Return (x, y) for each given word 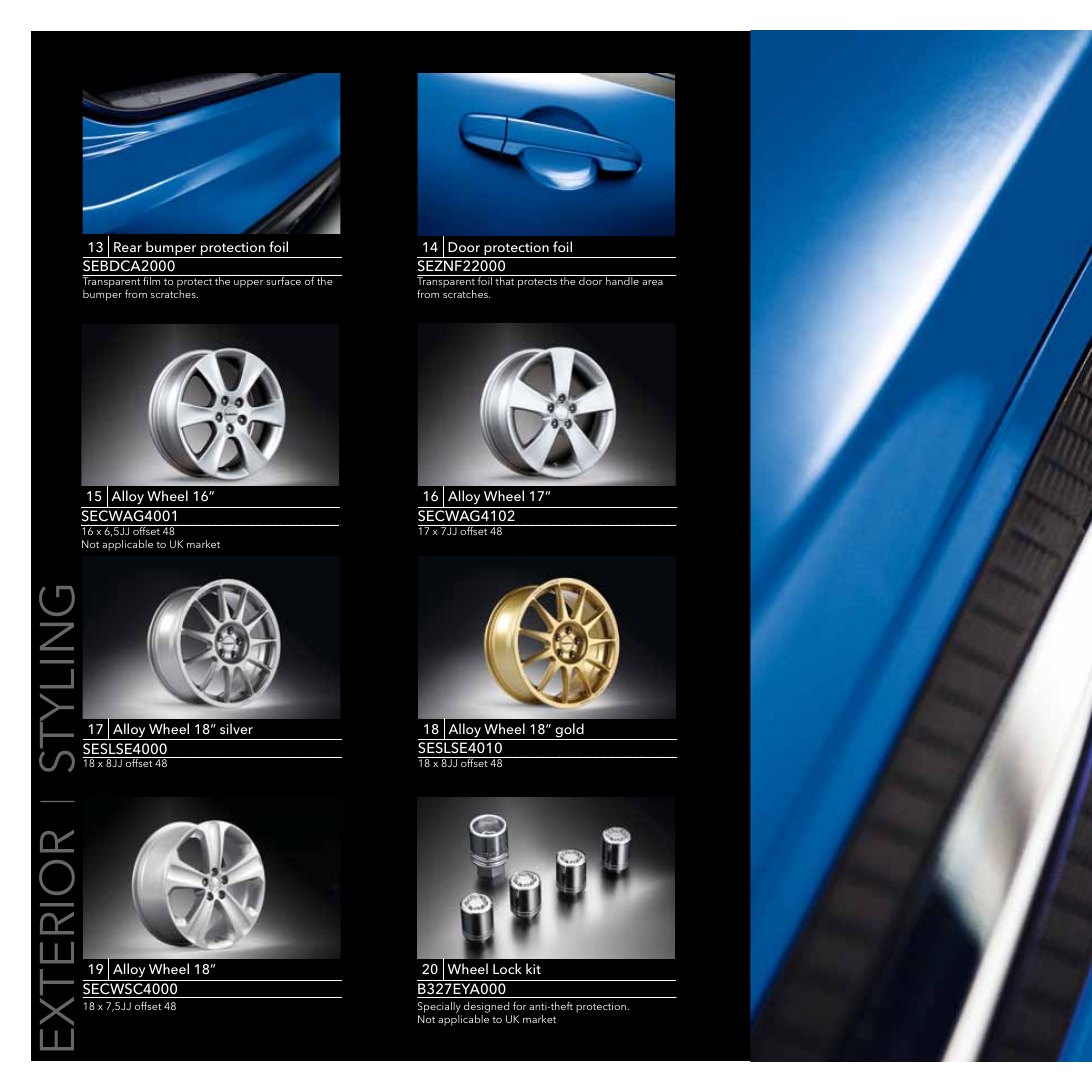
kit (533, 968)
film (152, 280)
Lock (507, 968)
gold (569, 731)
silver (236, 728)
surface (283, 280)
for (519, 1005)
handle (622, 280)
